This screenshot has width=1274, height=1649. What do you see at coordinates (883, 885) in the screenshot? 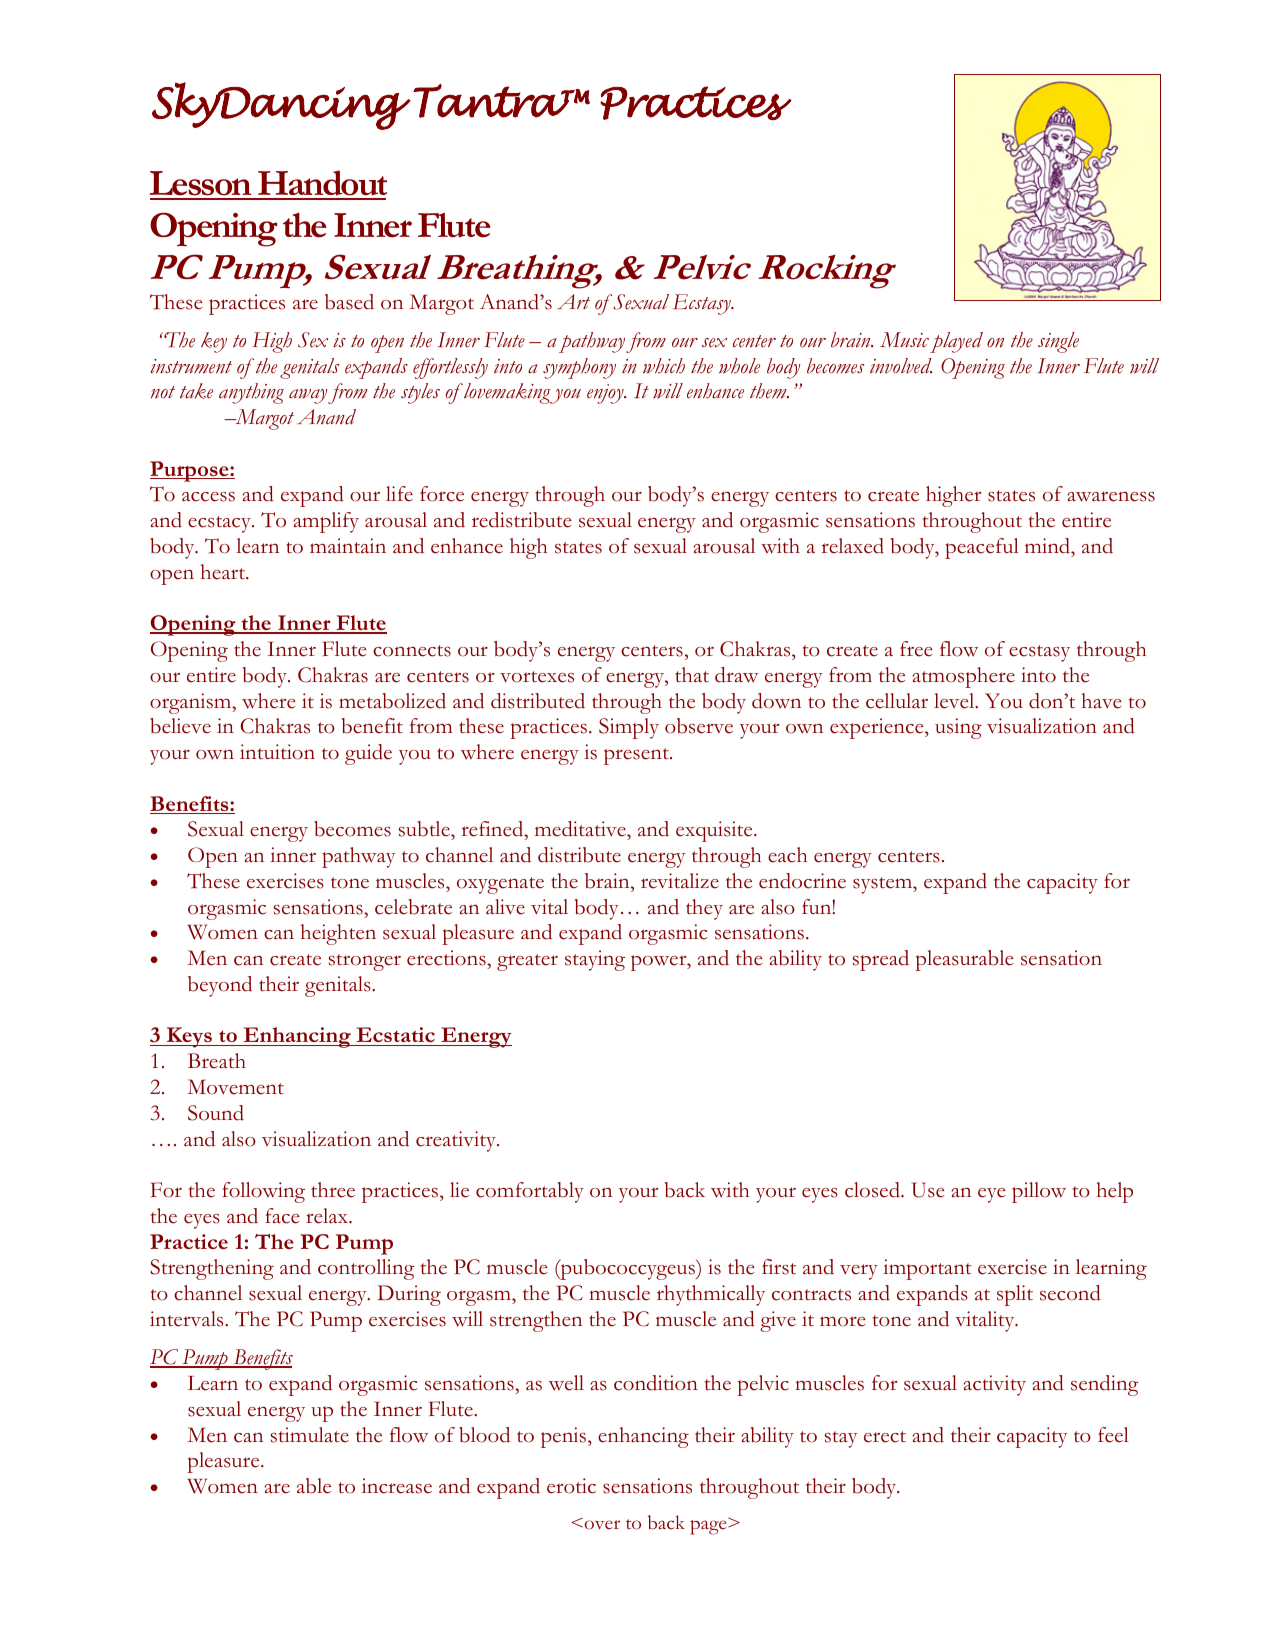
I see `system` at bounding box center [883, 885].
